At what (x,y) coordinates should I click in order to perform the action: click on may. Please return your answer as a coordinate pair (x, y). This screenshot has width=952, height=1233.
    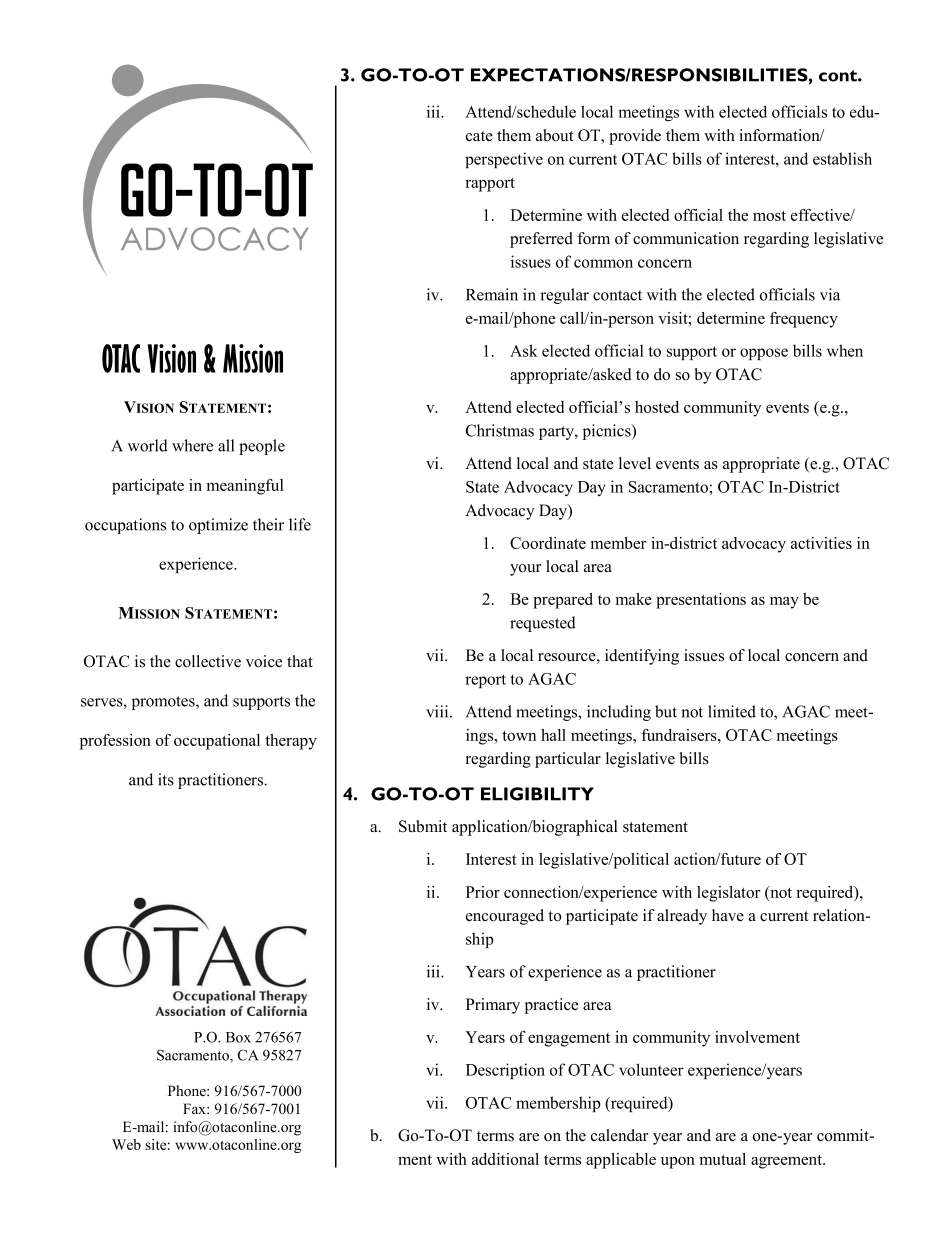
    Looking at the image, I should click on (784, 603).
